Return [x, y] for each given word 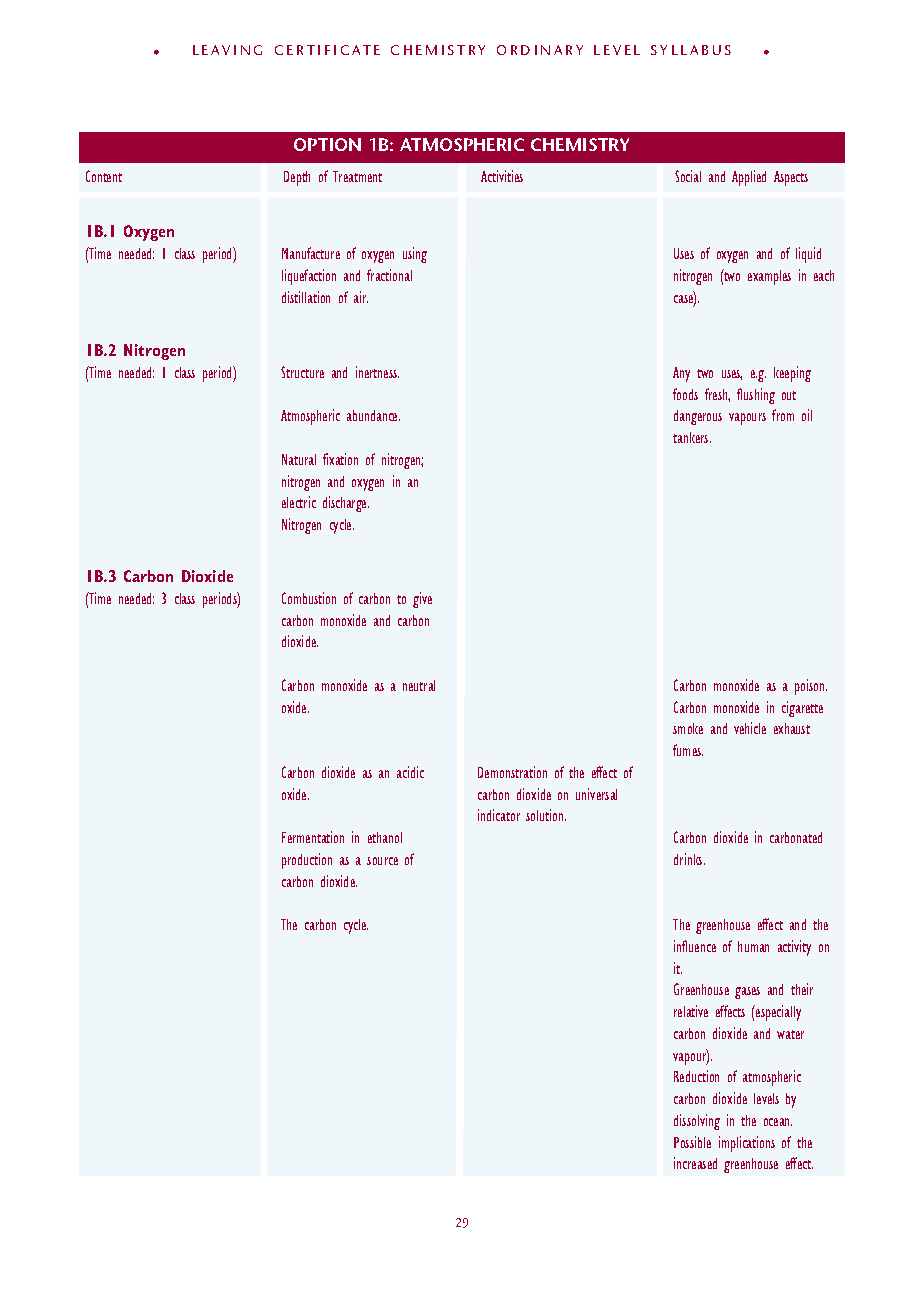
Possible [692, 1142]
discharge [346, 504]
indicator [499, 815]
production [307, 861]
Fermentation [313, 837]
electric [299, 502]
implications [747, 1144]
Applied [749, 178]
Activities [502, 176]
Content [104, 176]
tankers [692, 437]
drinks [689, 859]
